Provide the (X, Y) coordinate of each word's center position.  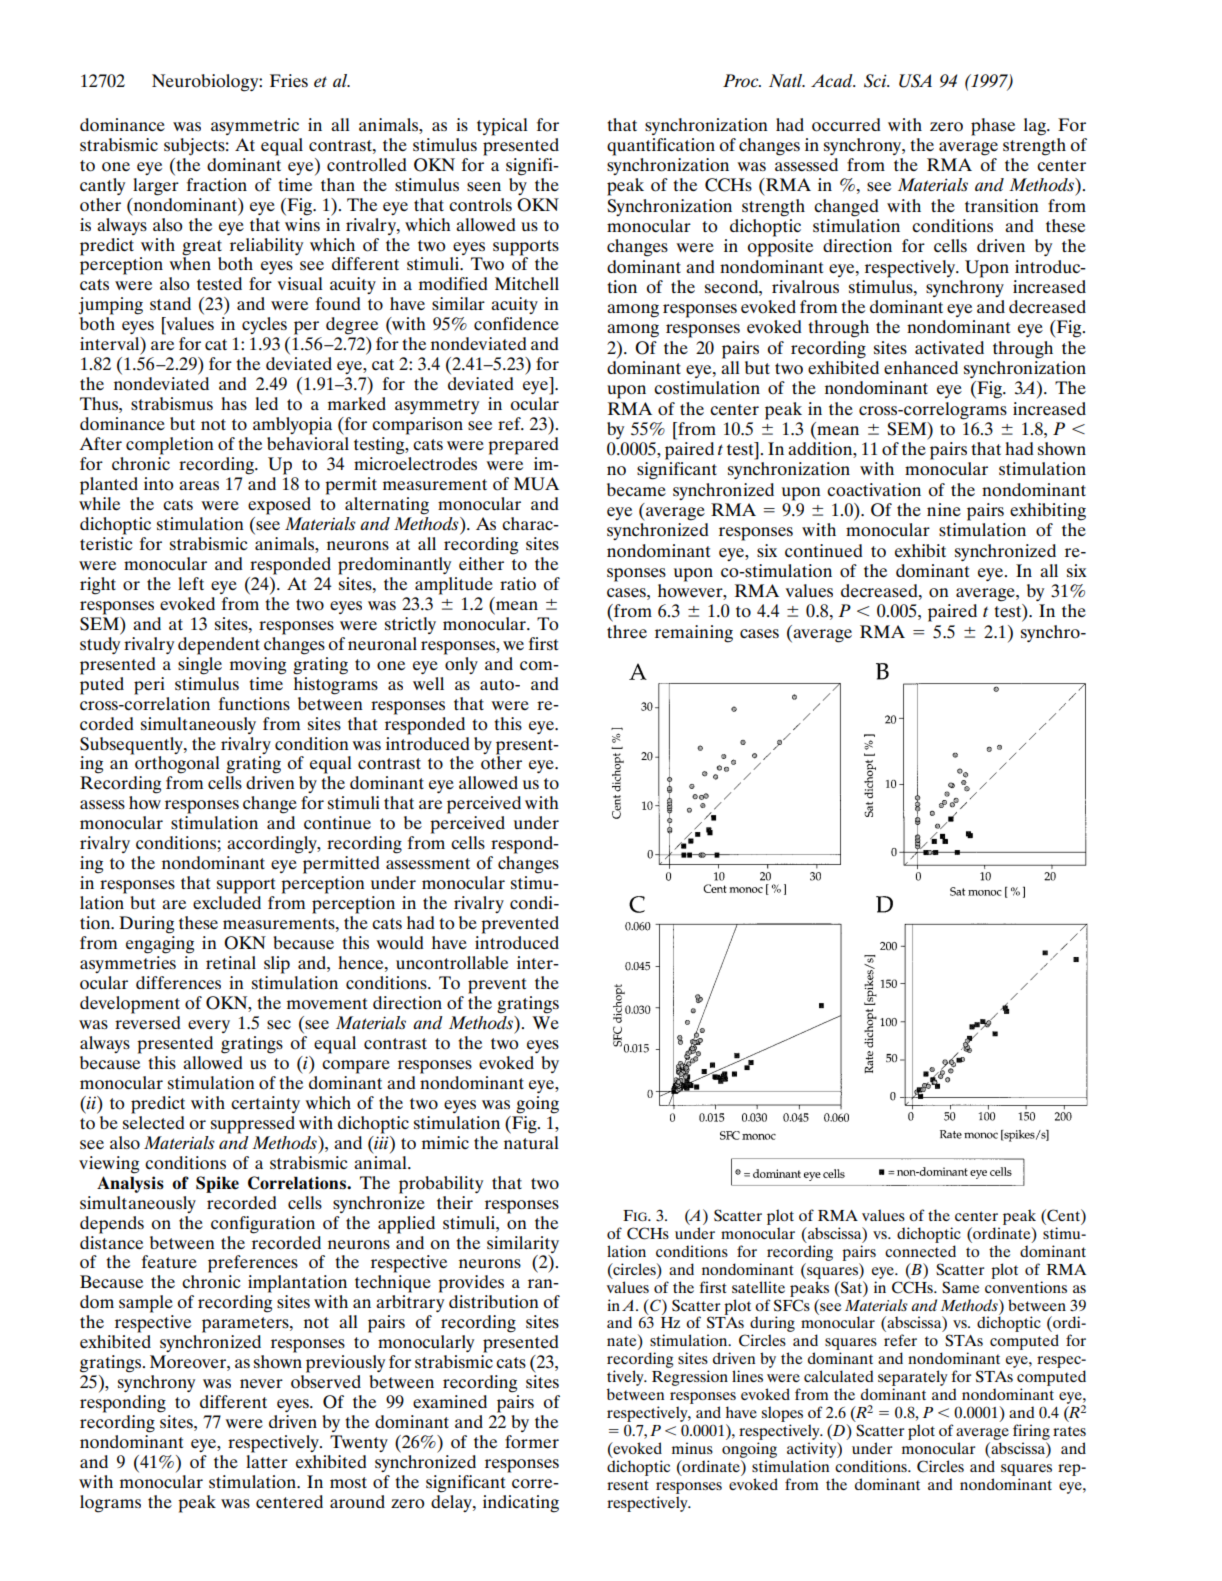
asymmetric (255, 126)
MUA (536, 484)
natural (531, 1141)
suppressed (253, 1125)
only (461, 664)
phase (993, 127)
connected (920, 1251)
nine (944, 509)
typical (502, 127)
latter (267, 1461)
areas (199, 485)
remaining (694, 634)
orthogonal (176, 764)
